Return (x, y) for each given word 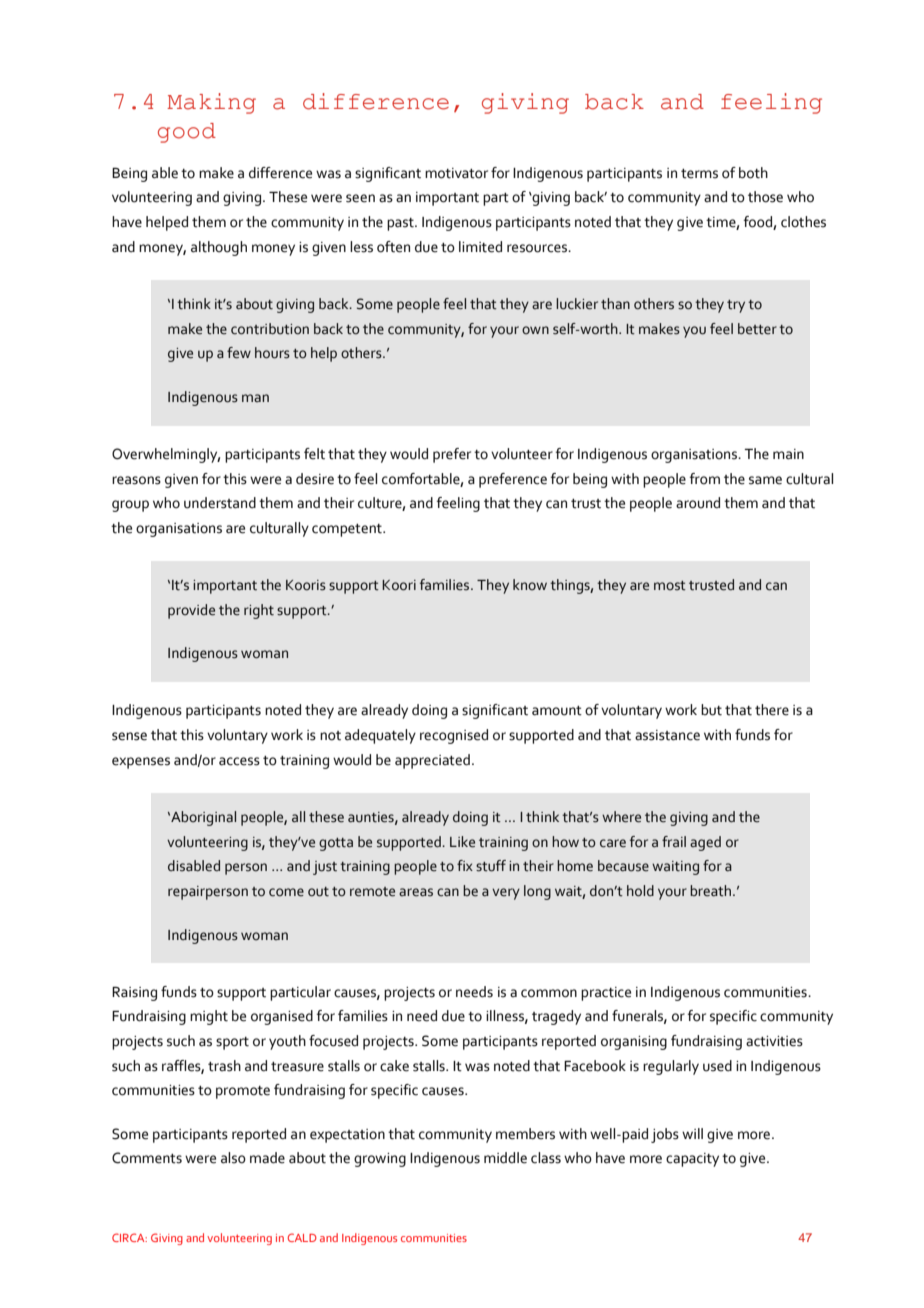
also (233, 1158)
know (530, 584)
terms (699, 174)
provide (191, 611)
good (187, 133)
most (670, 586)
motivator (456, 173)
